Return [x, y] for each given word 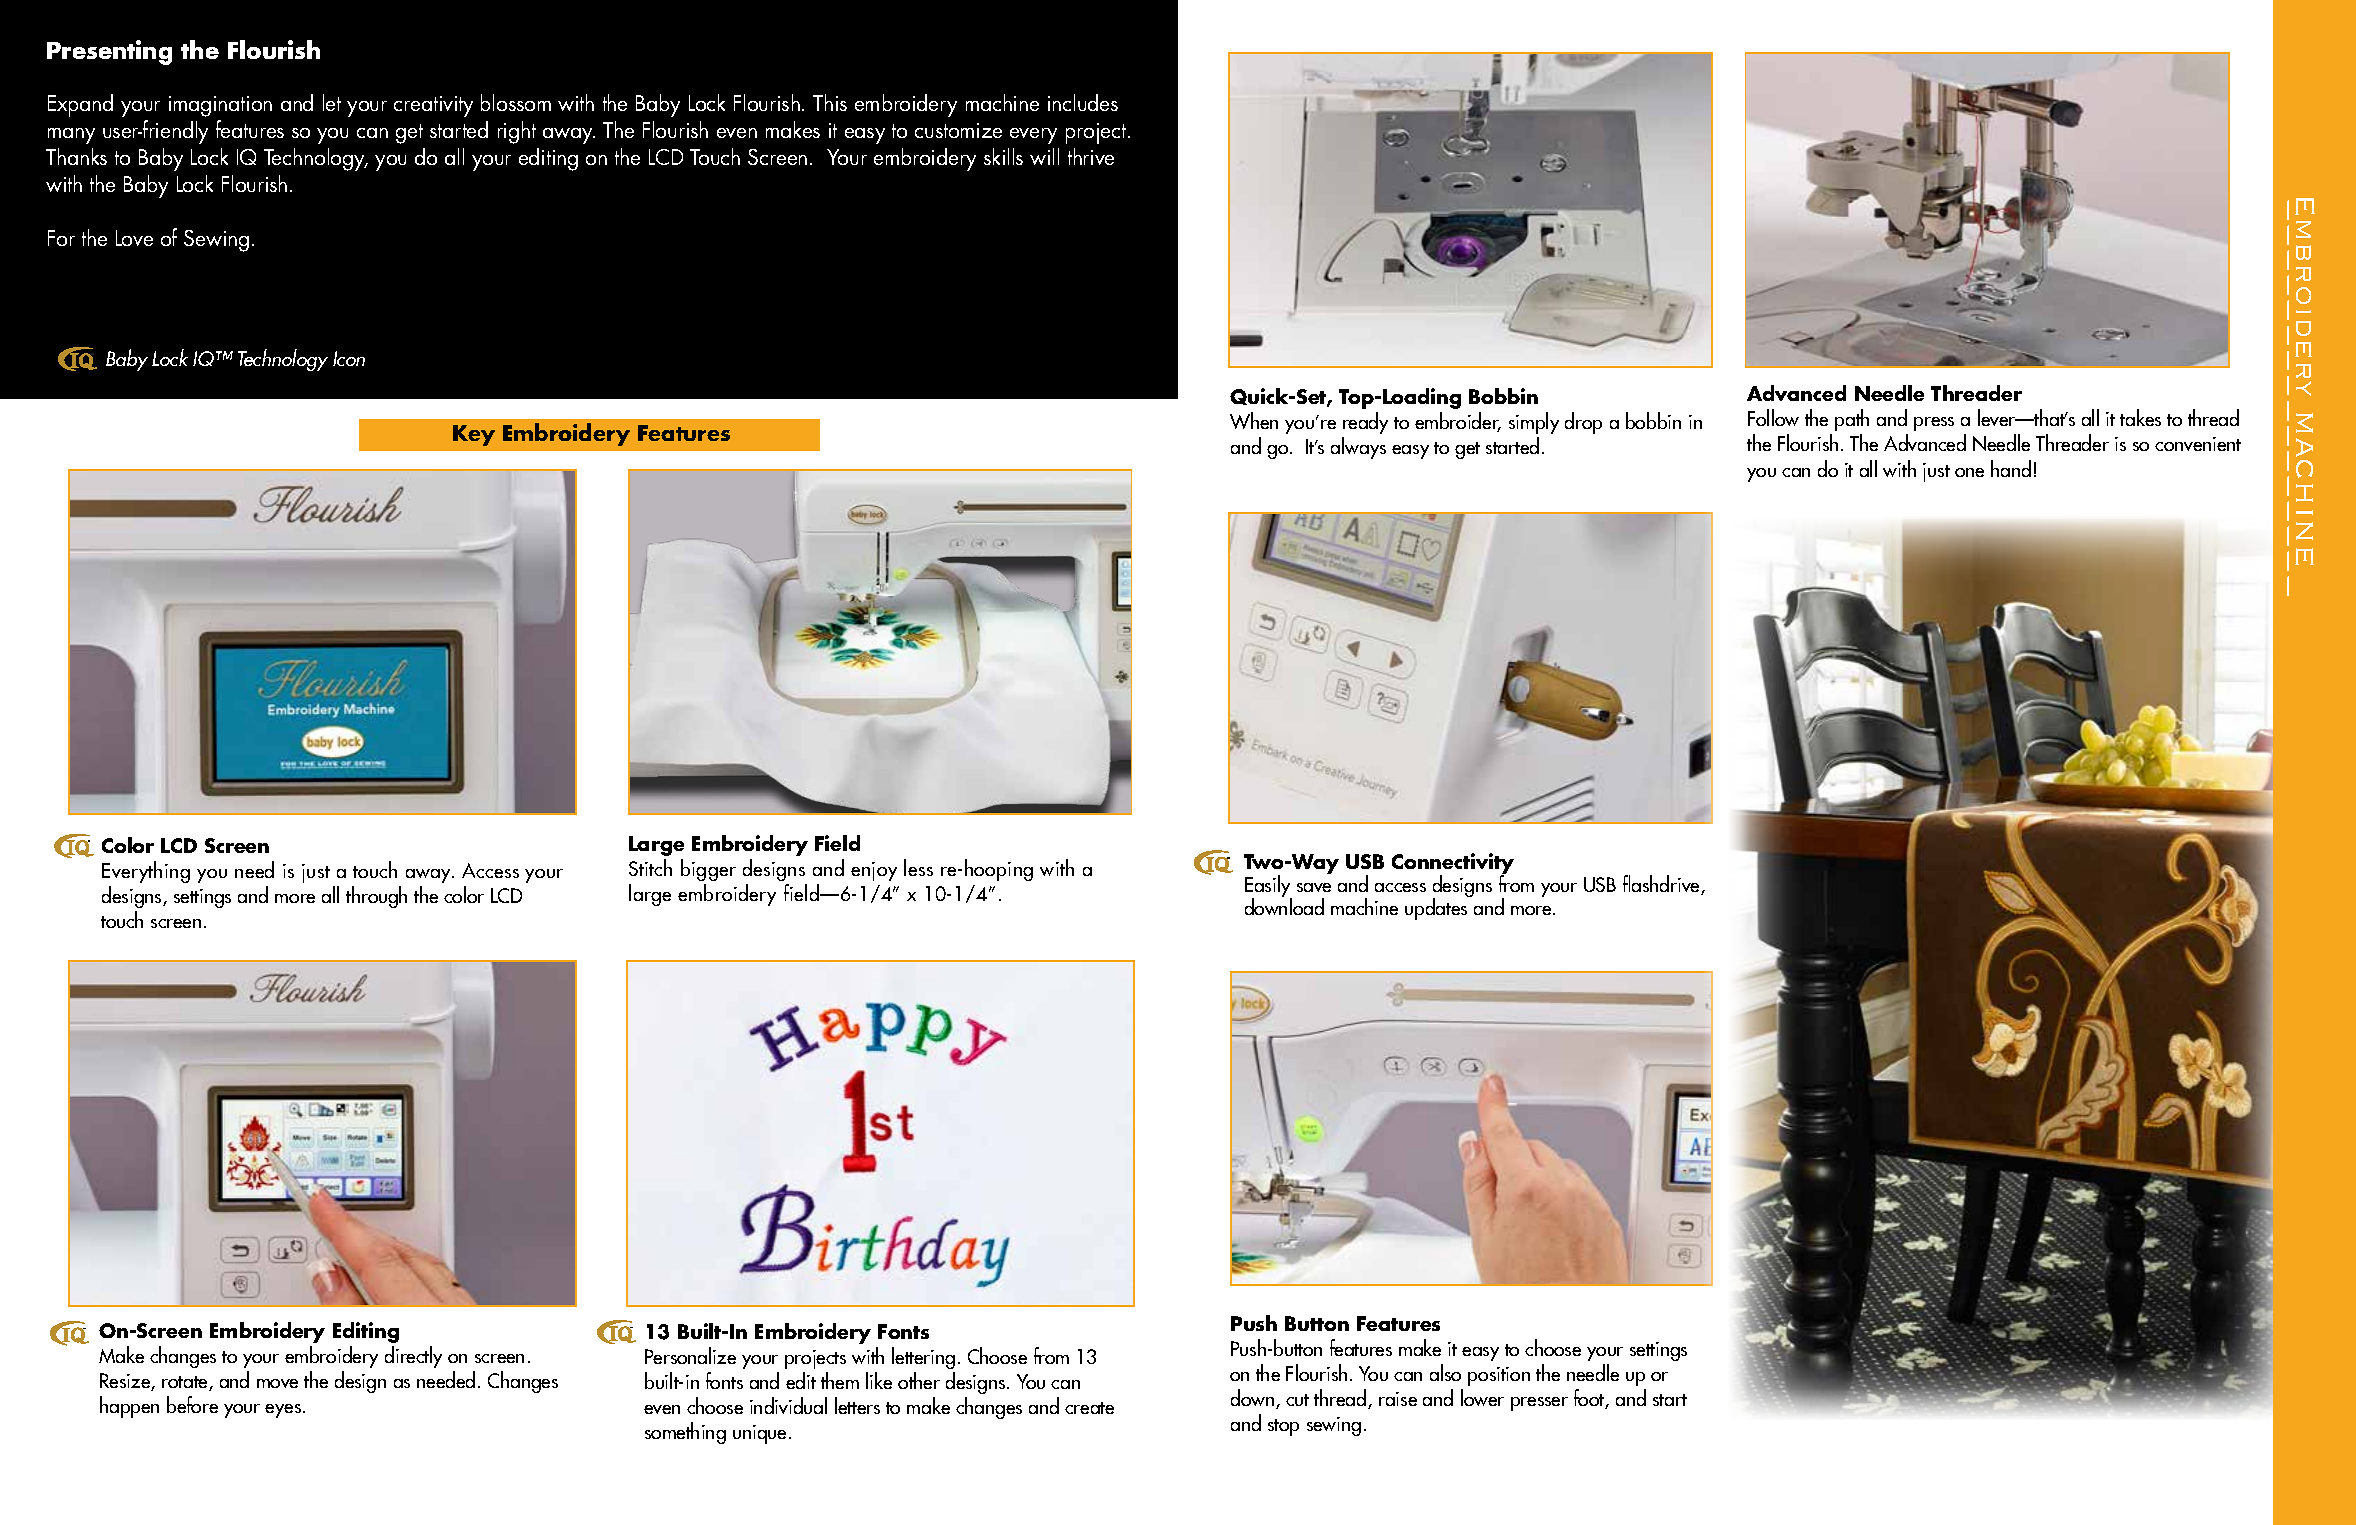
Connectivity [1453, 865]
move [277, 1383]
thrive [1091, 156]
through [376, 897]
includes [1083, 102]
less [918, 867]
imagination [220, 106]
